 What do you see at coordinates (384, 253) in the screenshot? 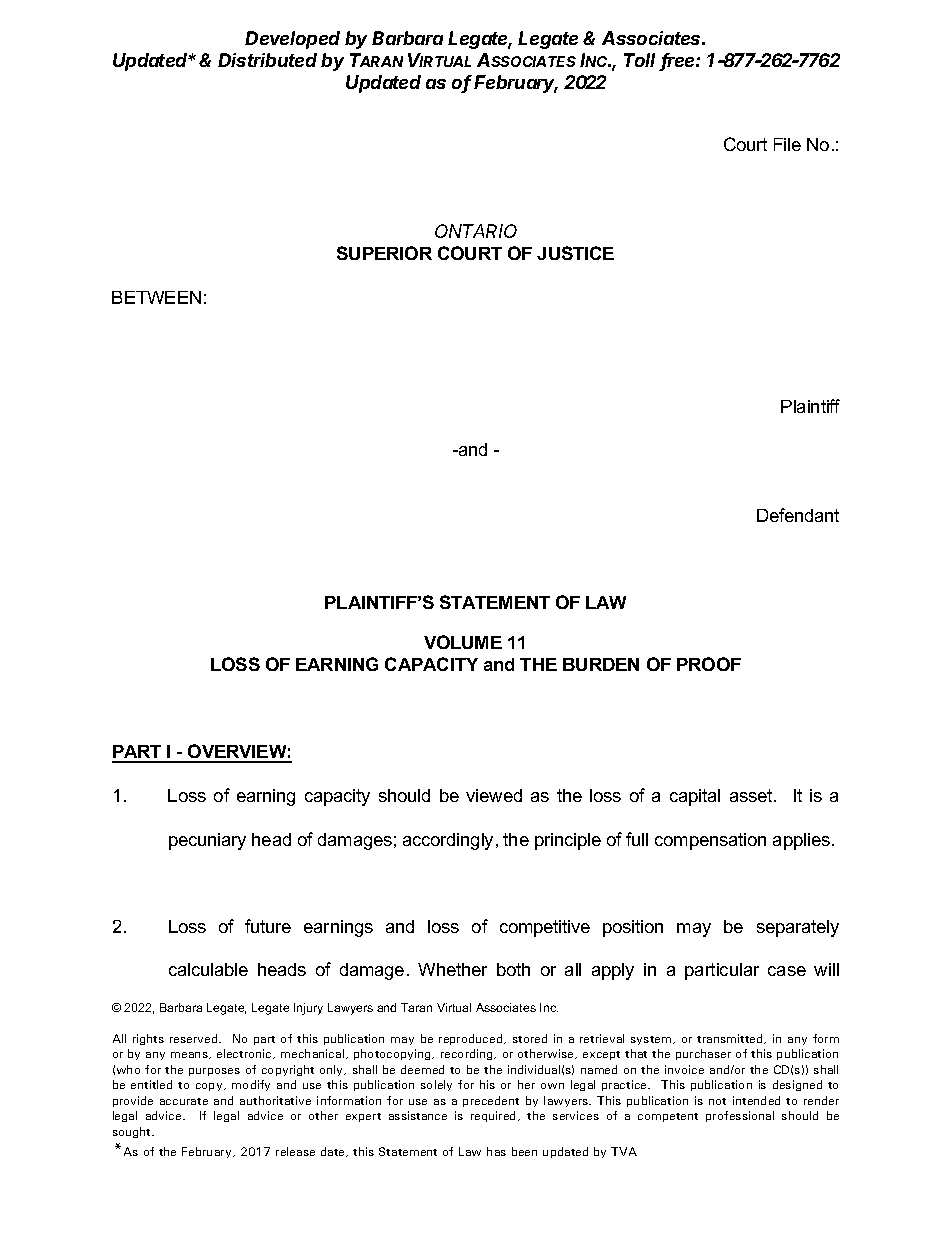
I see `SUPERIOR` at bounding box center [384, 253].
